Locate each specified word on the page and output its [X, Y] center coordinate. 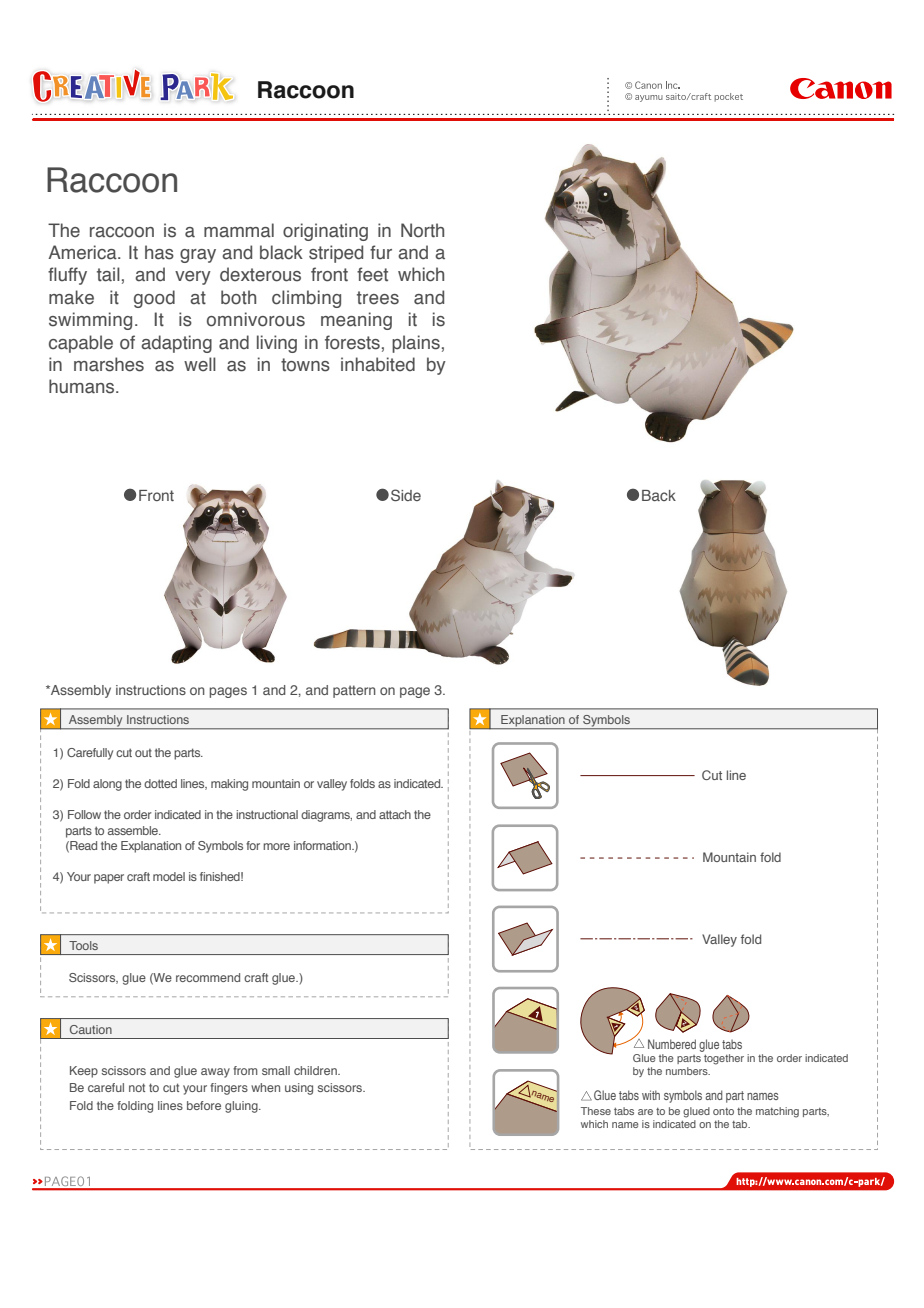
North [422, 230]
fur [381, 252]
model [169, 876]
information [323, 845]
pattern [354, 691]
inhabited [378, 364]
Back [659, 495]
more [276, 846]
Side [406, 495]
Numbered [672, 1044]
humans [83, 386]
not [137, 1087]
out [143, 753]
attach [395, 814]
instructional [267, 814]
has [159, 252]
